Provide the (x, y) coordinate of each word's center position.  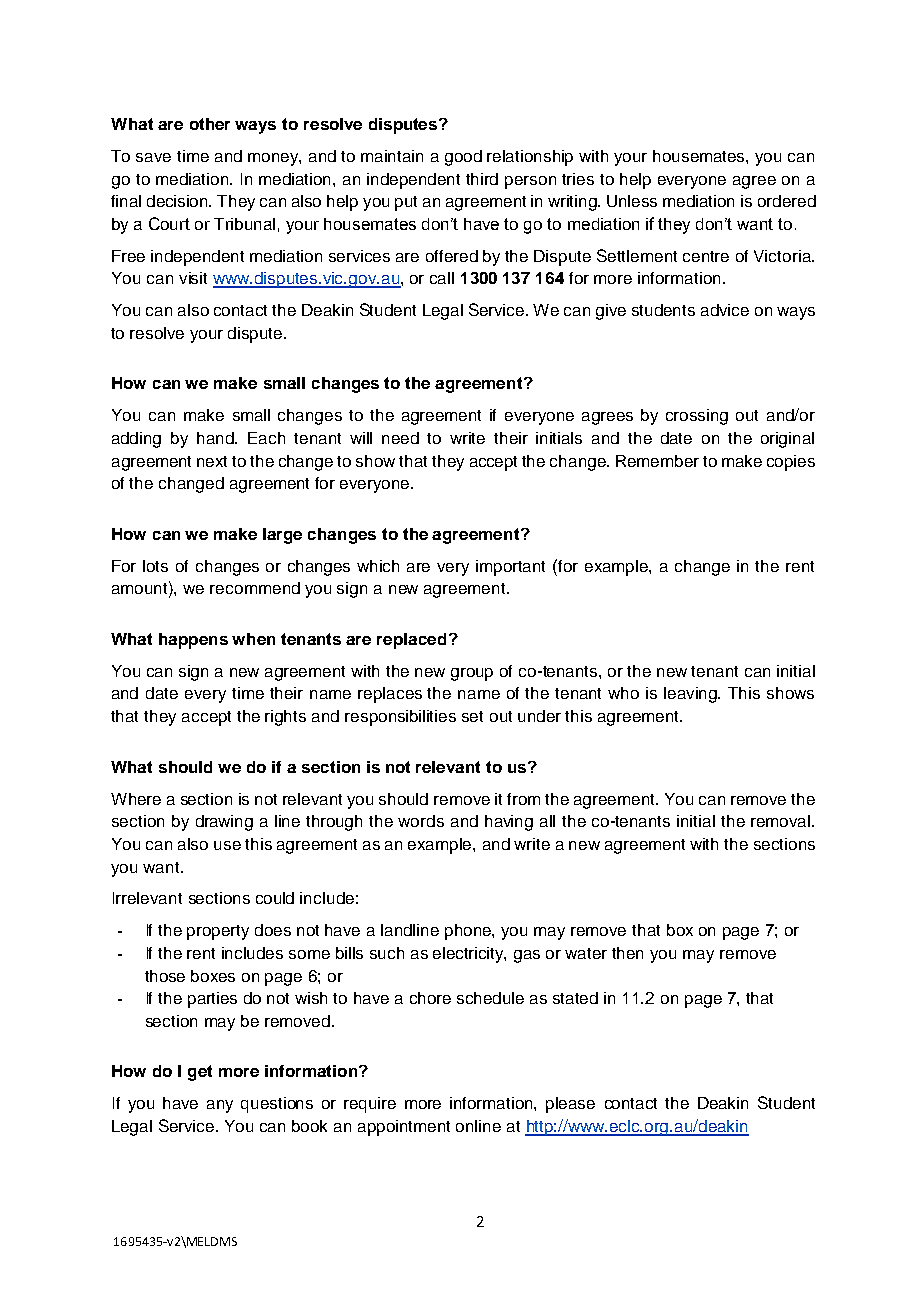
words (421, 821)
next (212, 461)
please (570, 1105)
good (463, 158)
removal (780, 821)
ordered (787, 201)
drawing (224, 823)
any (220, 1106)
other (210, 124)
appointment (404, 1128)
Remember (657, 461)
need (400, 438)
